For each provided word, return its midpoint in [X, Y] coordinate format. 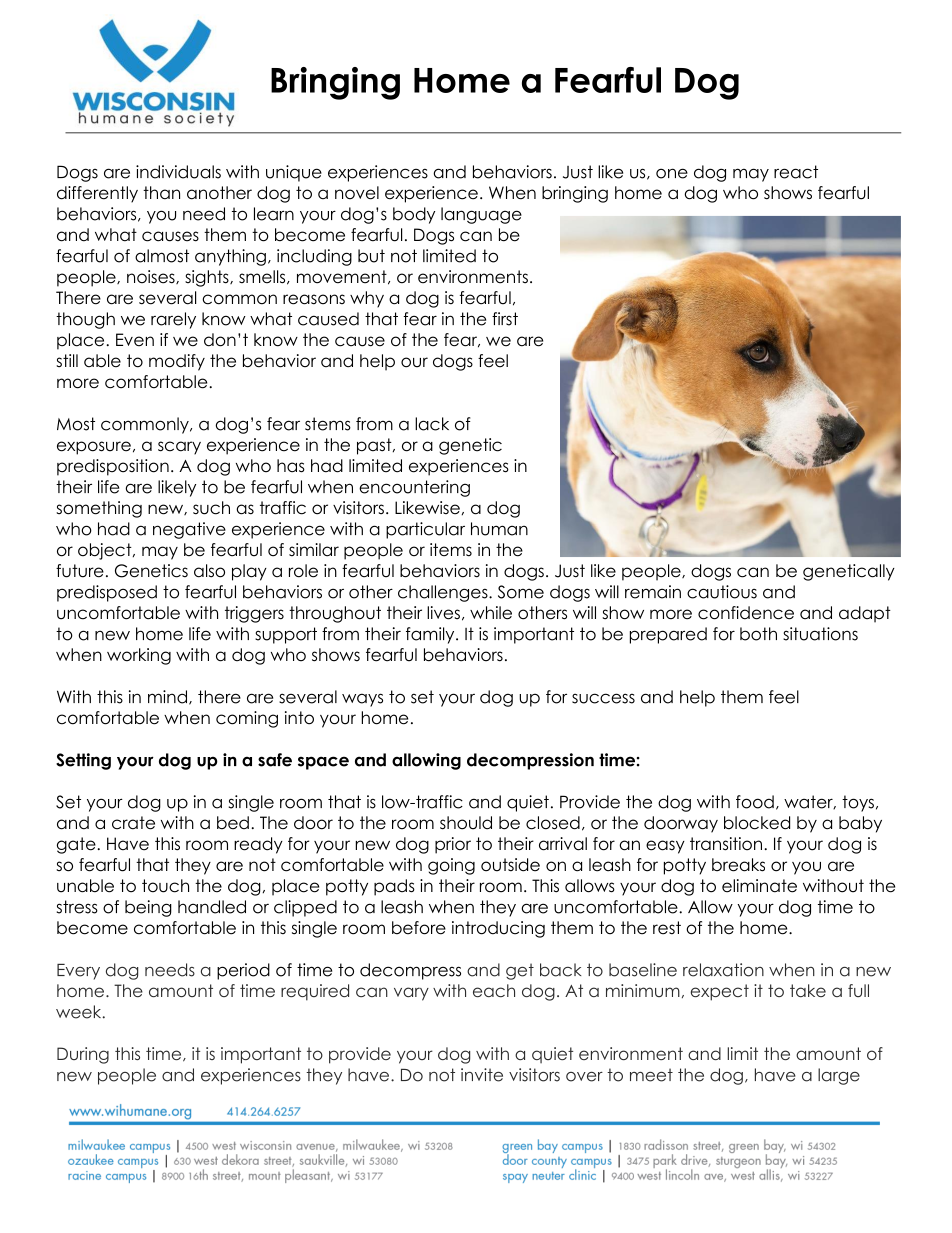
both [758, 634]
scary [179, 448]
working [139, 656]
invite [482, 1075]
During [83, 1055]
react [796, 172]
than [161, 193]
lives [443, 613]
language [481, 215]
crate [133, 823]
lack [432, 424]
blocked [757, 823]
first [505, 319]
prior [453, 845]
